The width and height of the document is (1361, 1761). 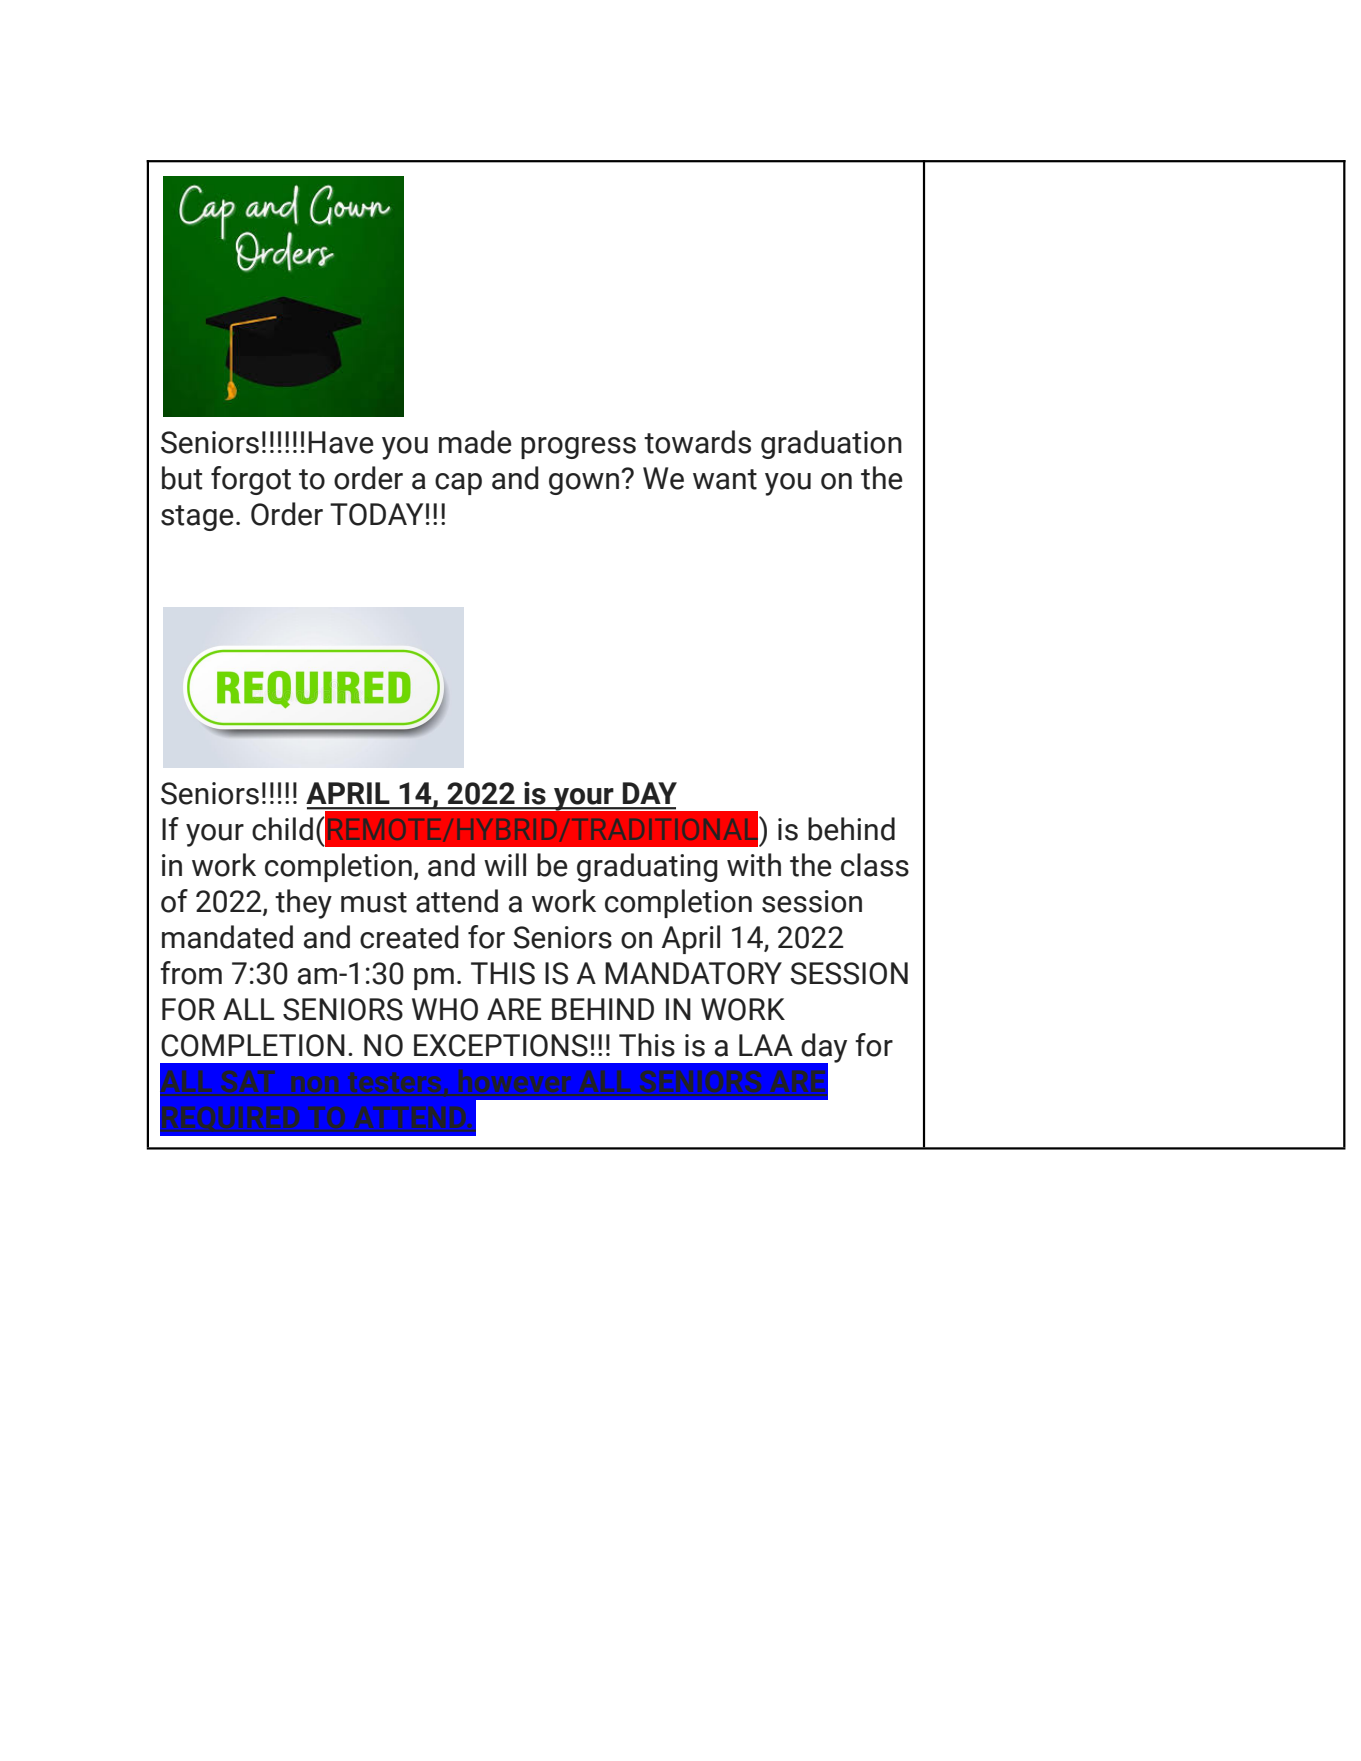 What do you see at coordinates (191, 973) in the document?
I see `from` at bounding box center [191, 973].
